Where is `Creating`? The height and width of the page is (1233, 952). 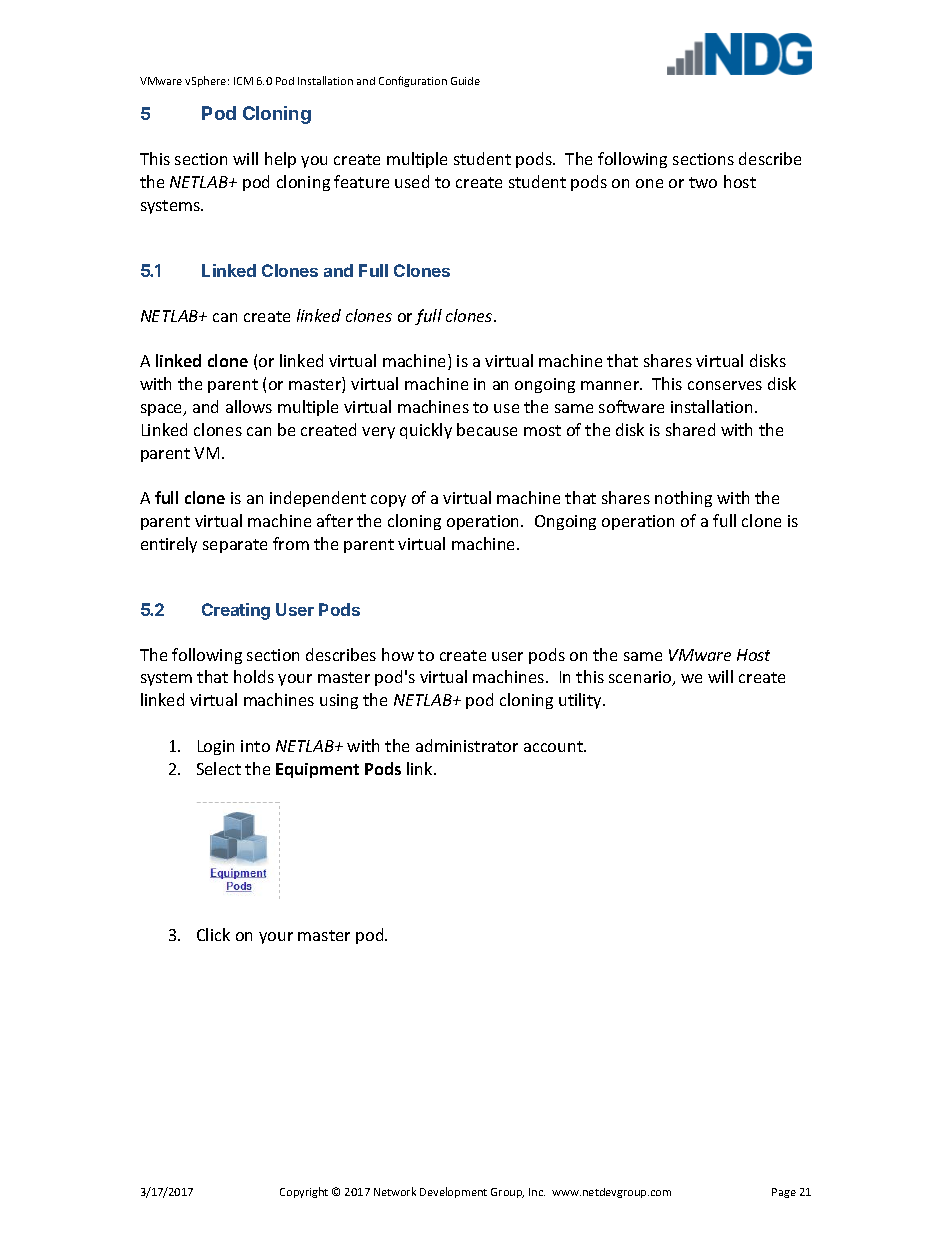 Creating is located at coordinates (236, 611).
